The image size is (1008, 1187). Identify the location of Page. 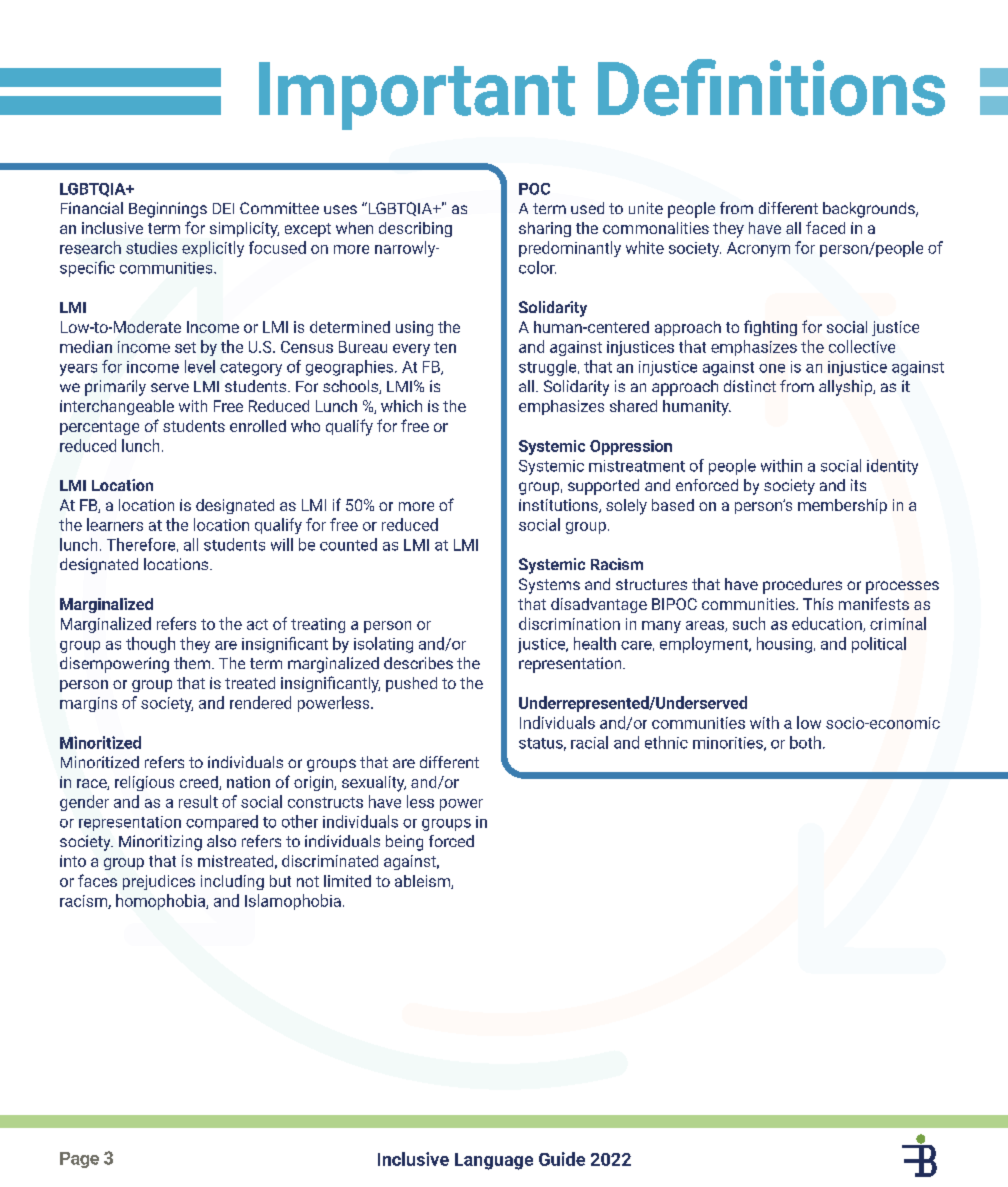
(79, 1160).
